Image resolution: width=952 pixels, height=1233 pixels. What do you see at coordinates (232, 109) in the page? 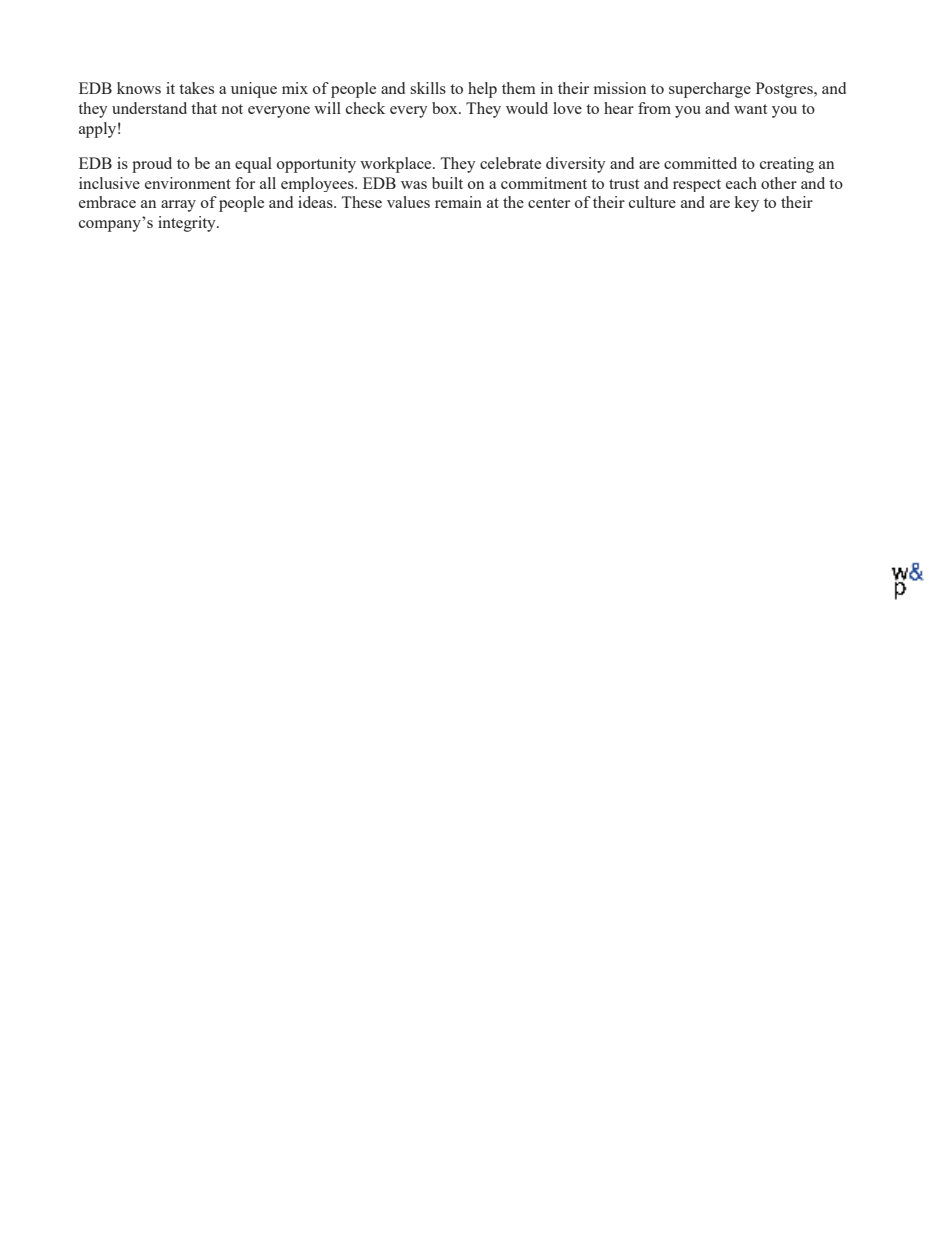
I see `not` at bounding box center [232, 109].
